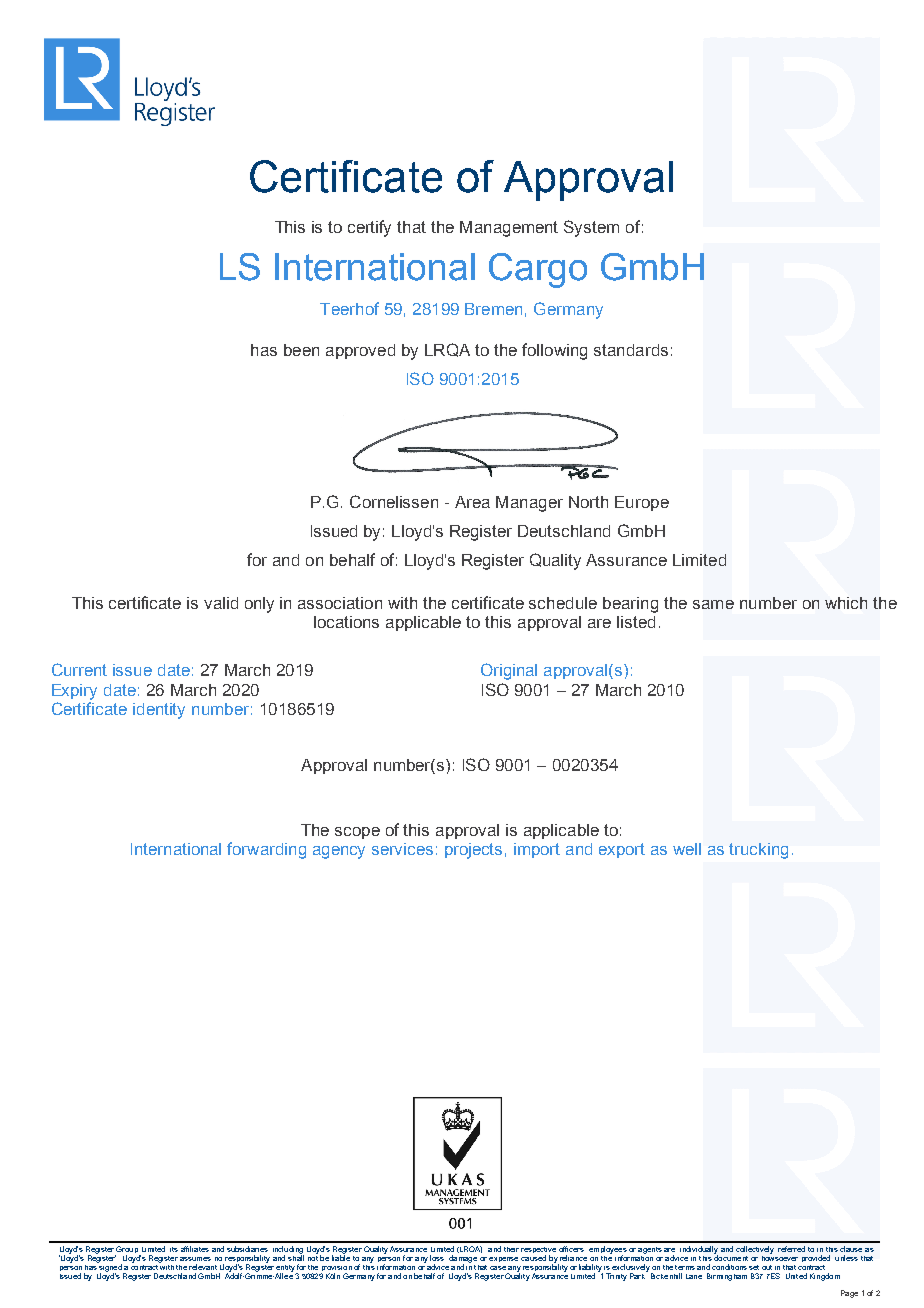 The height and width of the document is (1308, 924). I want to click on Management, so click(509, 229).
